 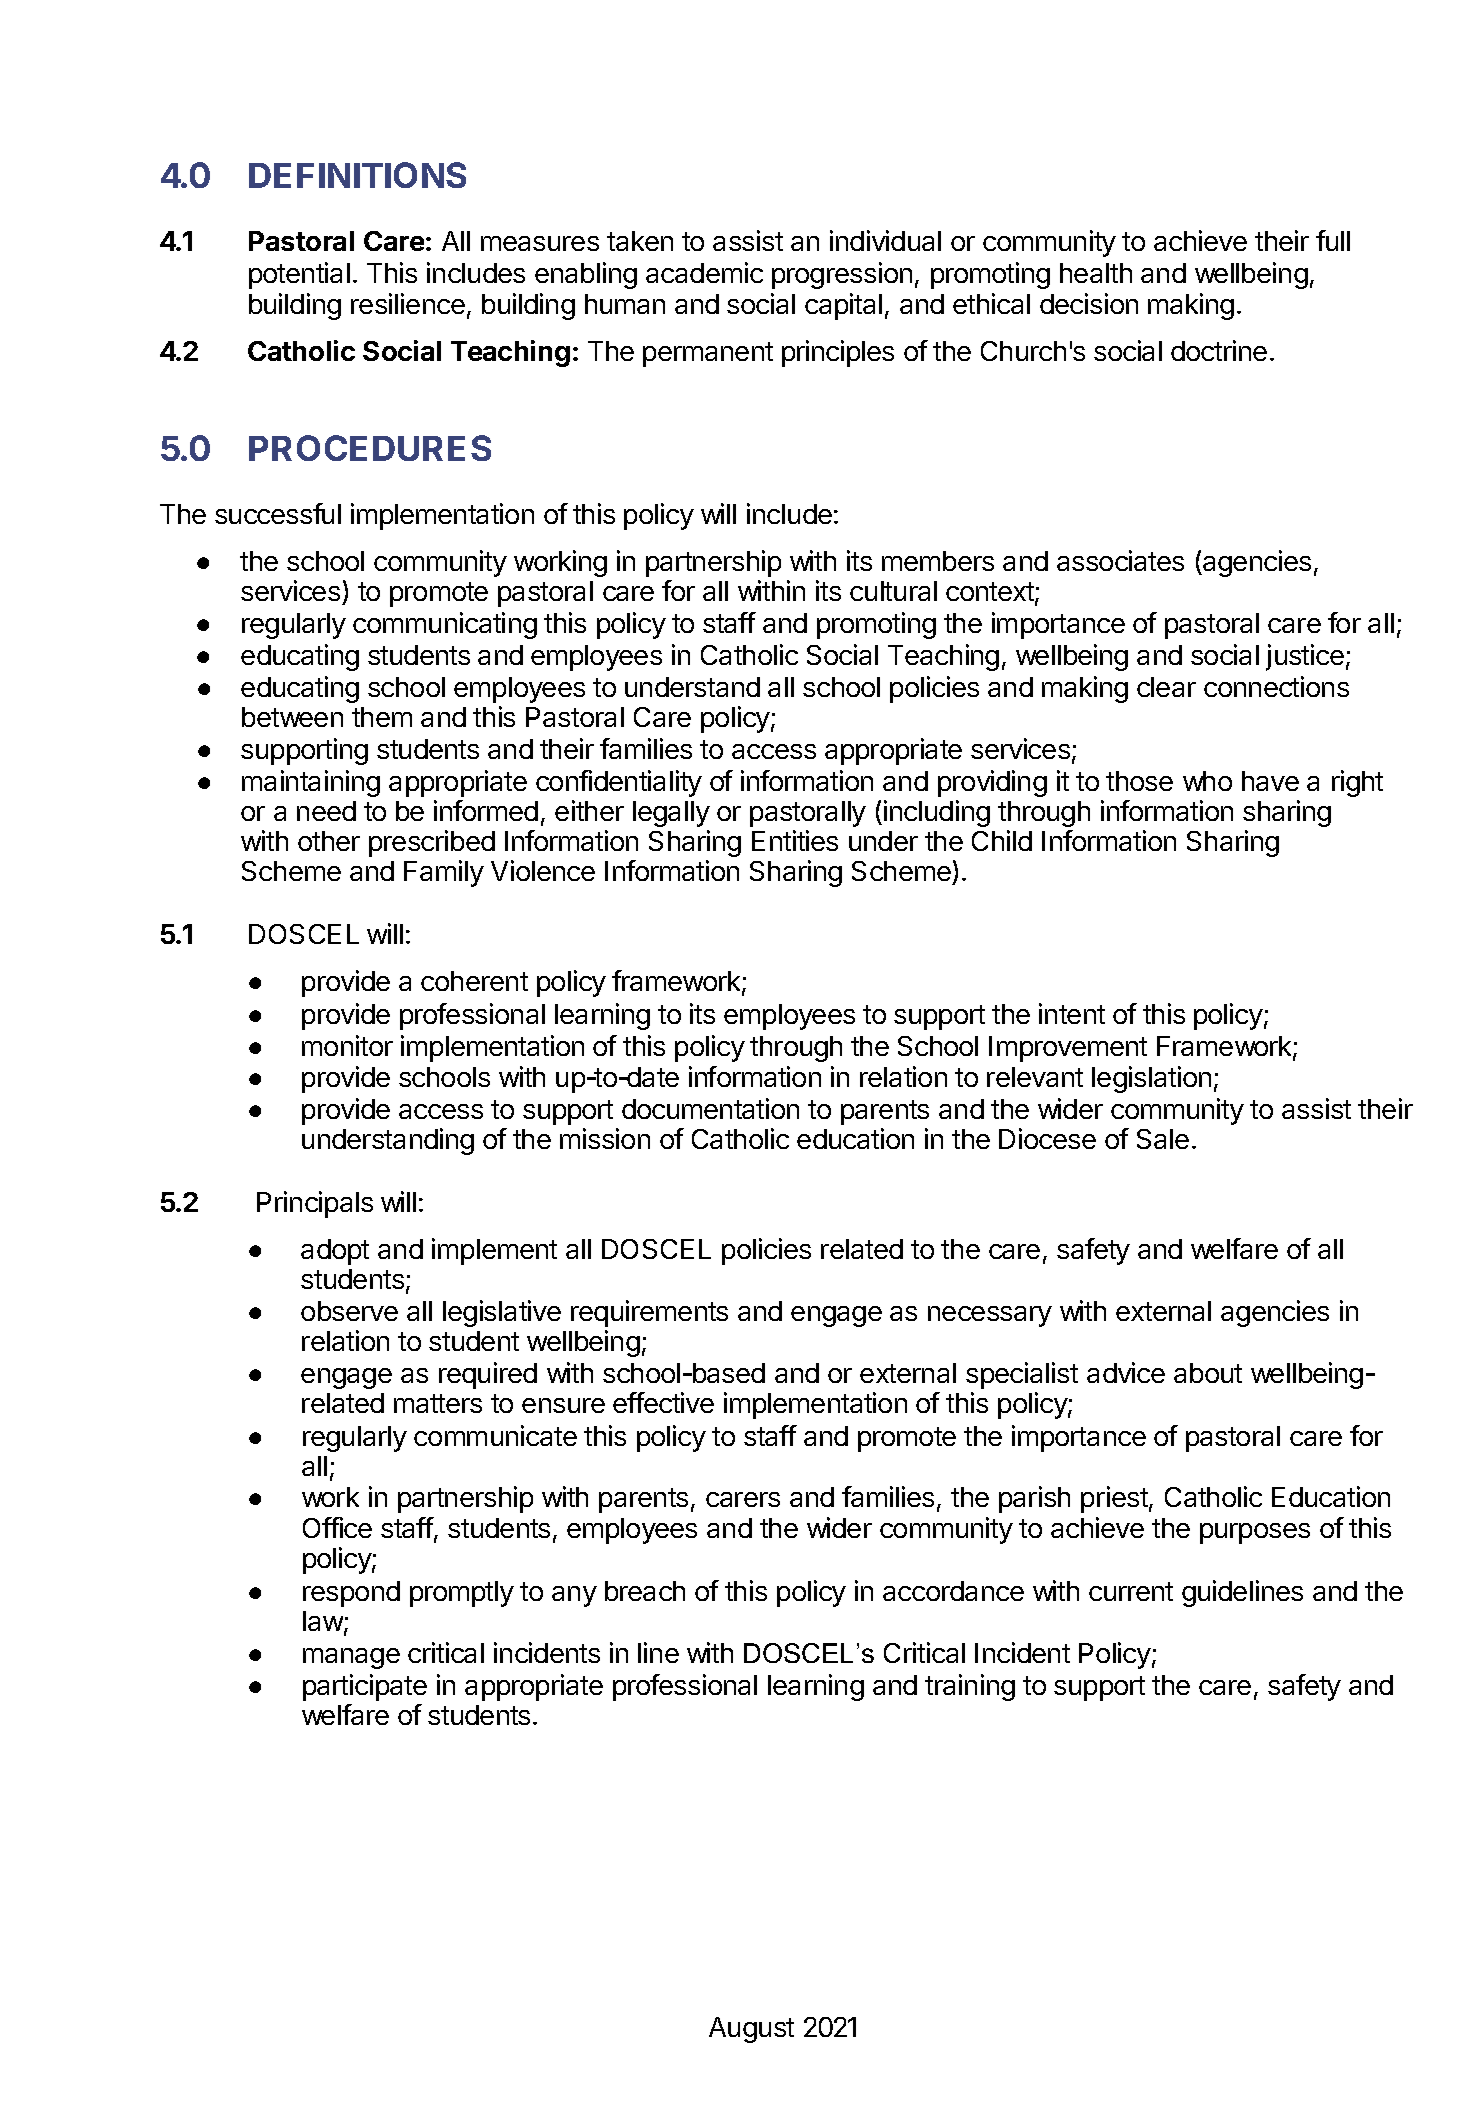 I want to click on DEFINITIONS, so click(x=357, y=175).
